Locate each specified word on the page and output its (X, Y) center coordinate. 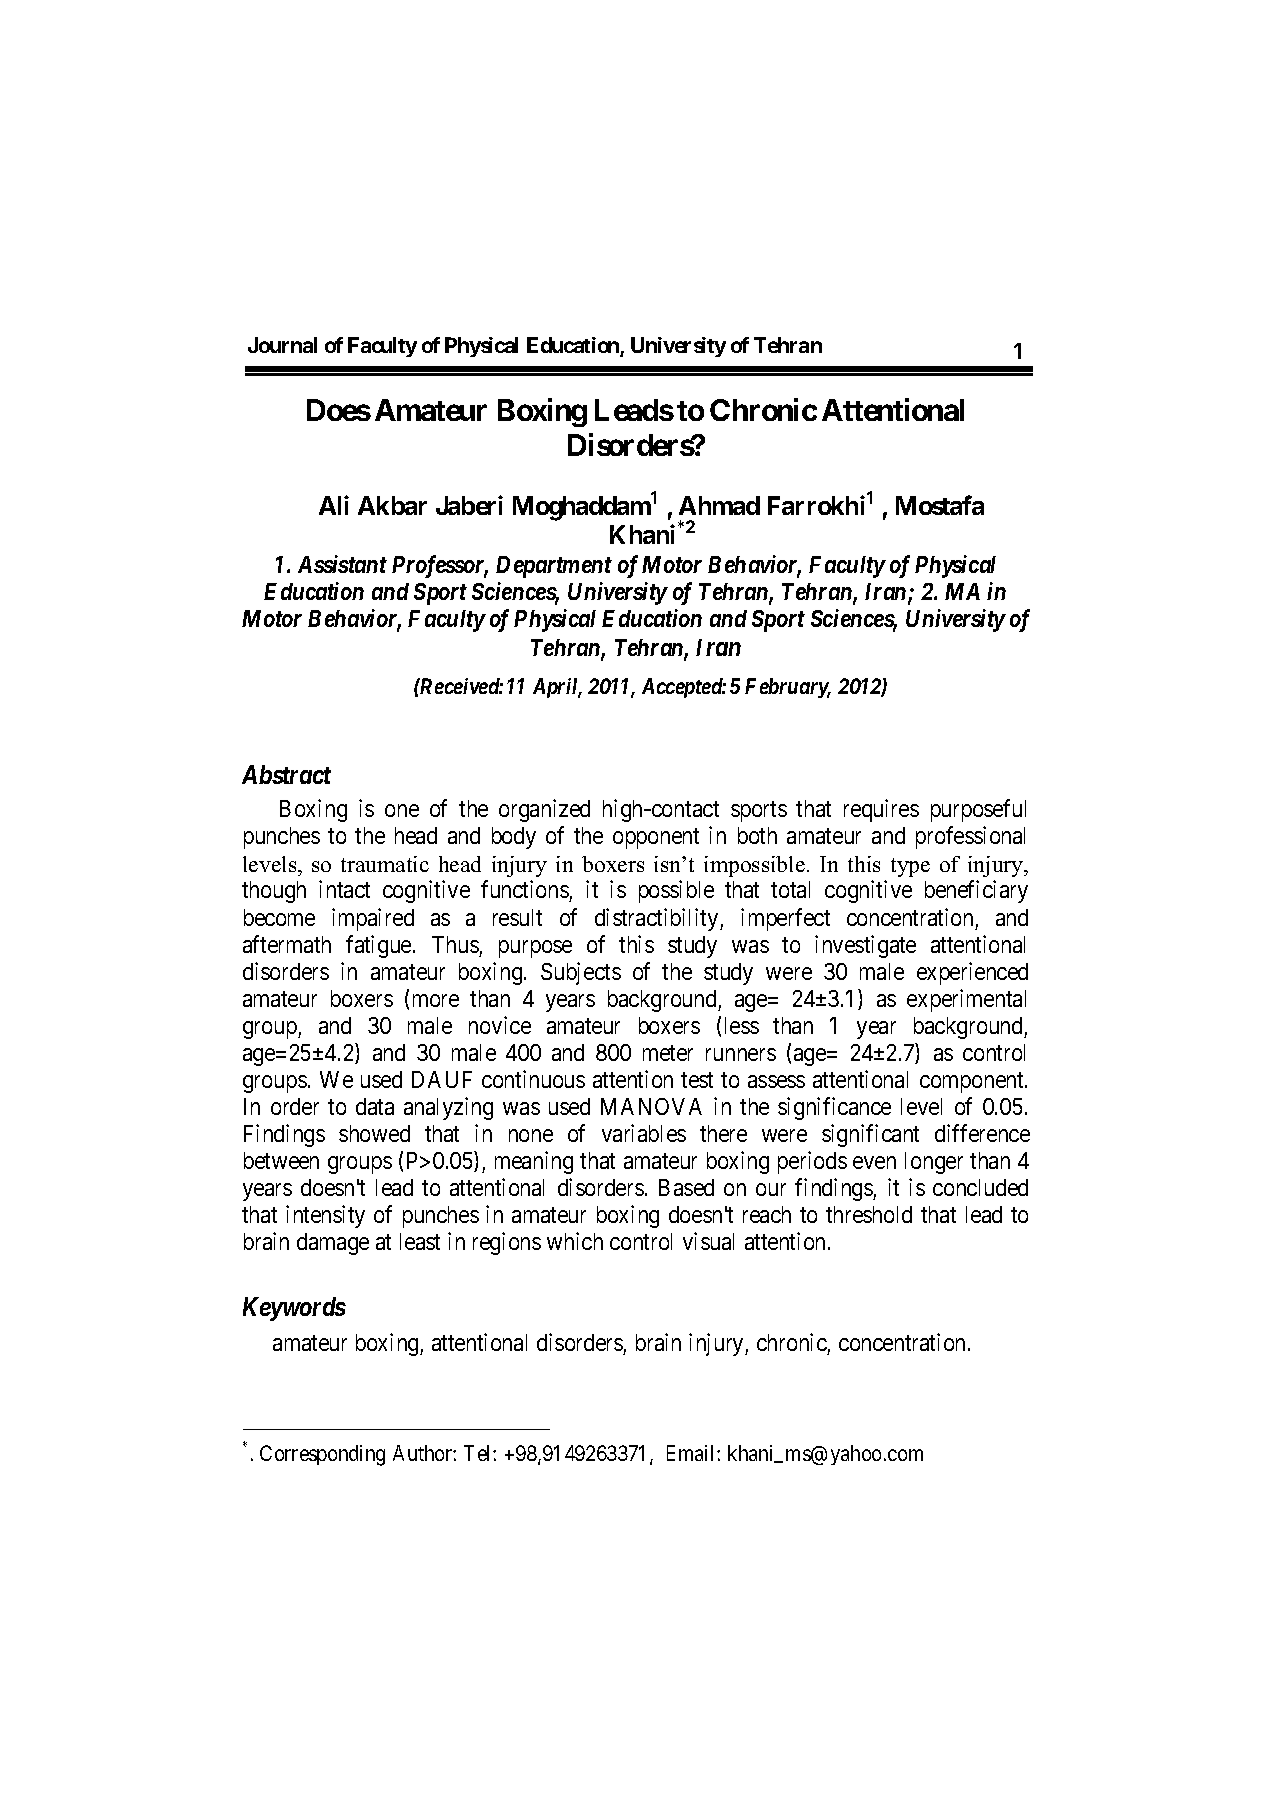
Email (692, 1453)
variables (644, 1133)
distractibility (658, 919)
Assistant (342, 564)
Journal (282, 345)
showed (374, 1133)
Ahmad (719, 505)
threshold (869, 1214)
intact (344, 889)
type (910, 867)
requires (881, 810)
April (557, 688)
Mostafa (940, 505)
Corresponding (322, 1455)
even (874, 1162)
